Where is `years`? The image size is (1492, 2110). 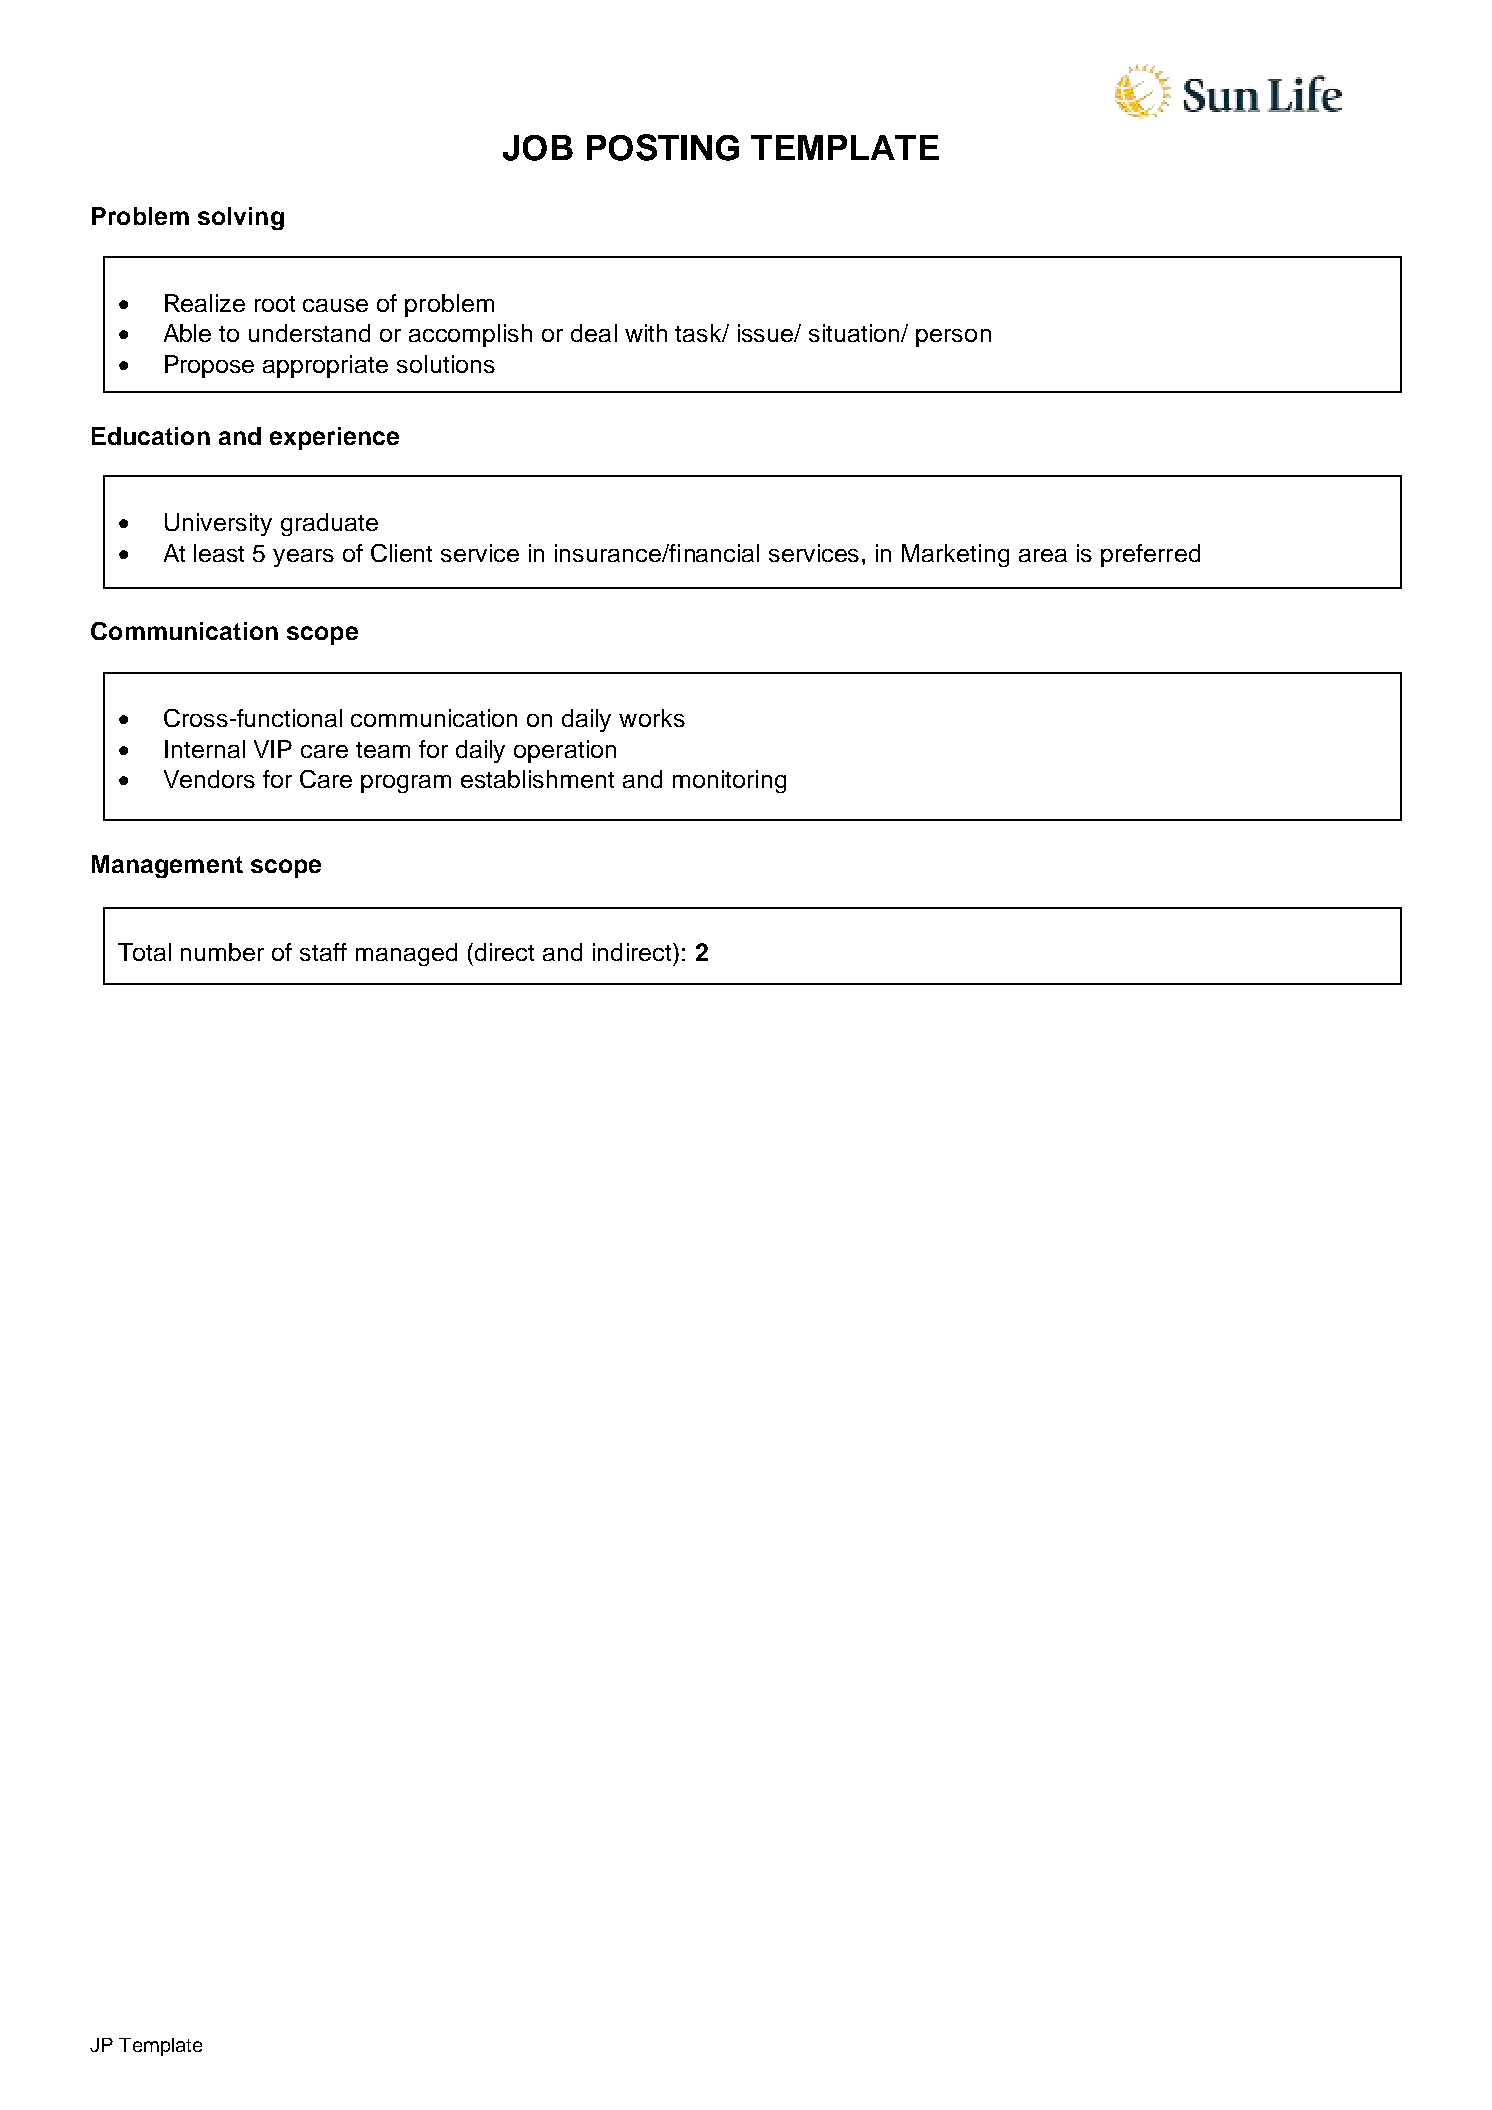 years is located at coordinates (303, 558).
